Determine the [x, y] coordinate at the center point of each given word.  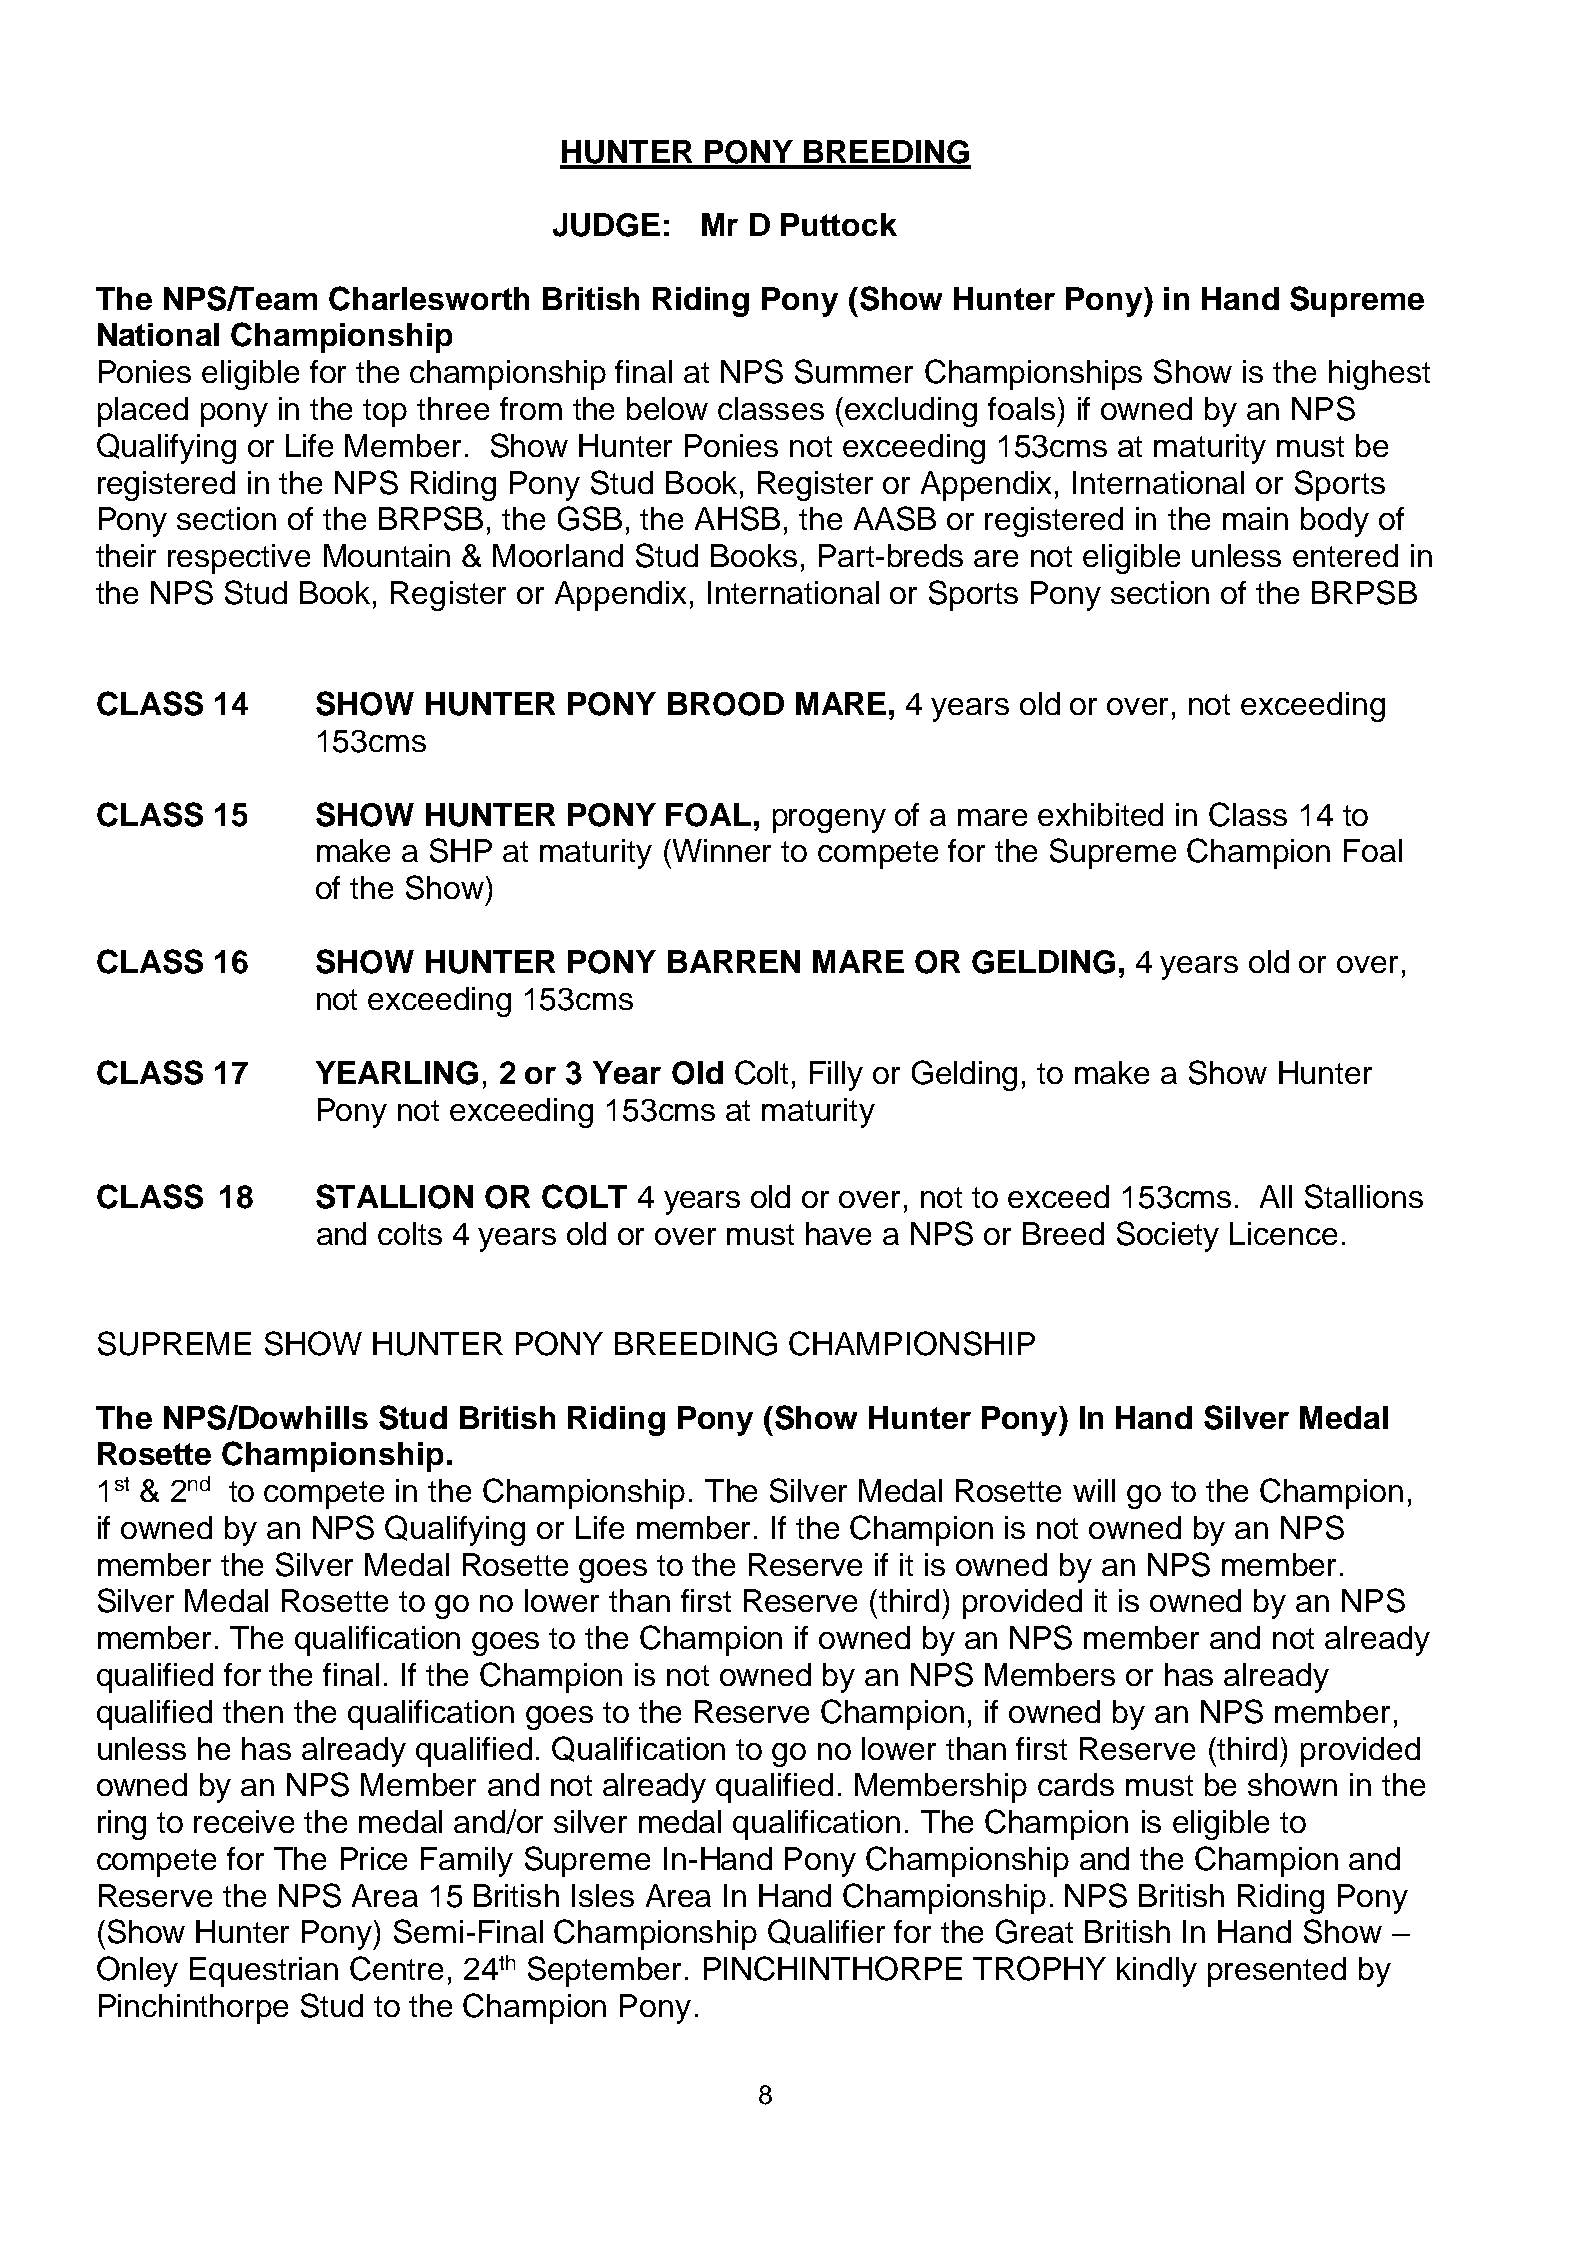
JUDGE [606, 225]
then [253, 1711]
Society [1168, 1236]
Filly [836, 1076]
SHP [461, 850]
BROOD [726, 704]
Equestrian [264, 1972]
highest [1379, 375]
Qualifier [826, 1932]
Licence [1283, 1233]
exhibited [1100, 814]
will [1094, 1490]
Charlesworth [429, 298]
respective [239, 559]
